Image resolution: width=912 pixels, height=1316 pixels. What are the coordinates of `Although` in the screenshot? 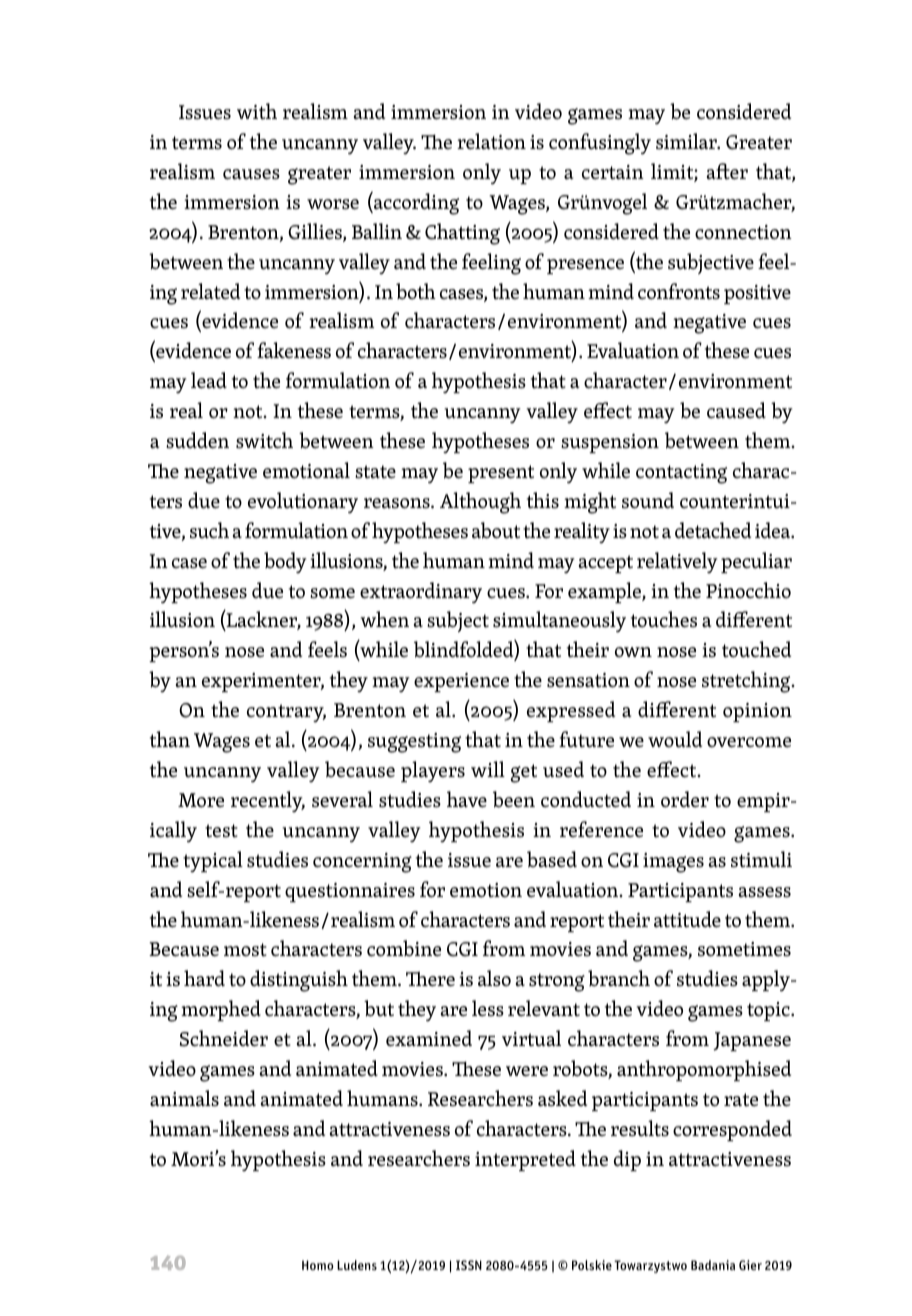 It's located at (480, 503).
